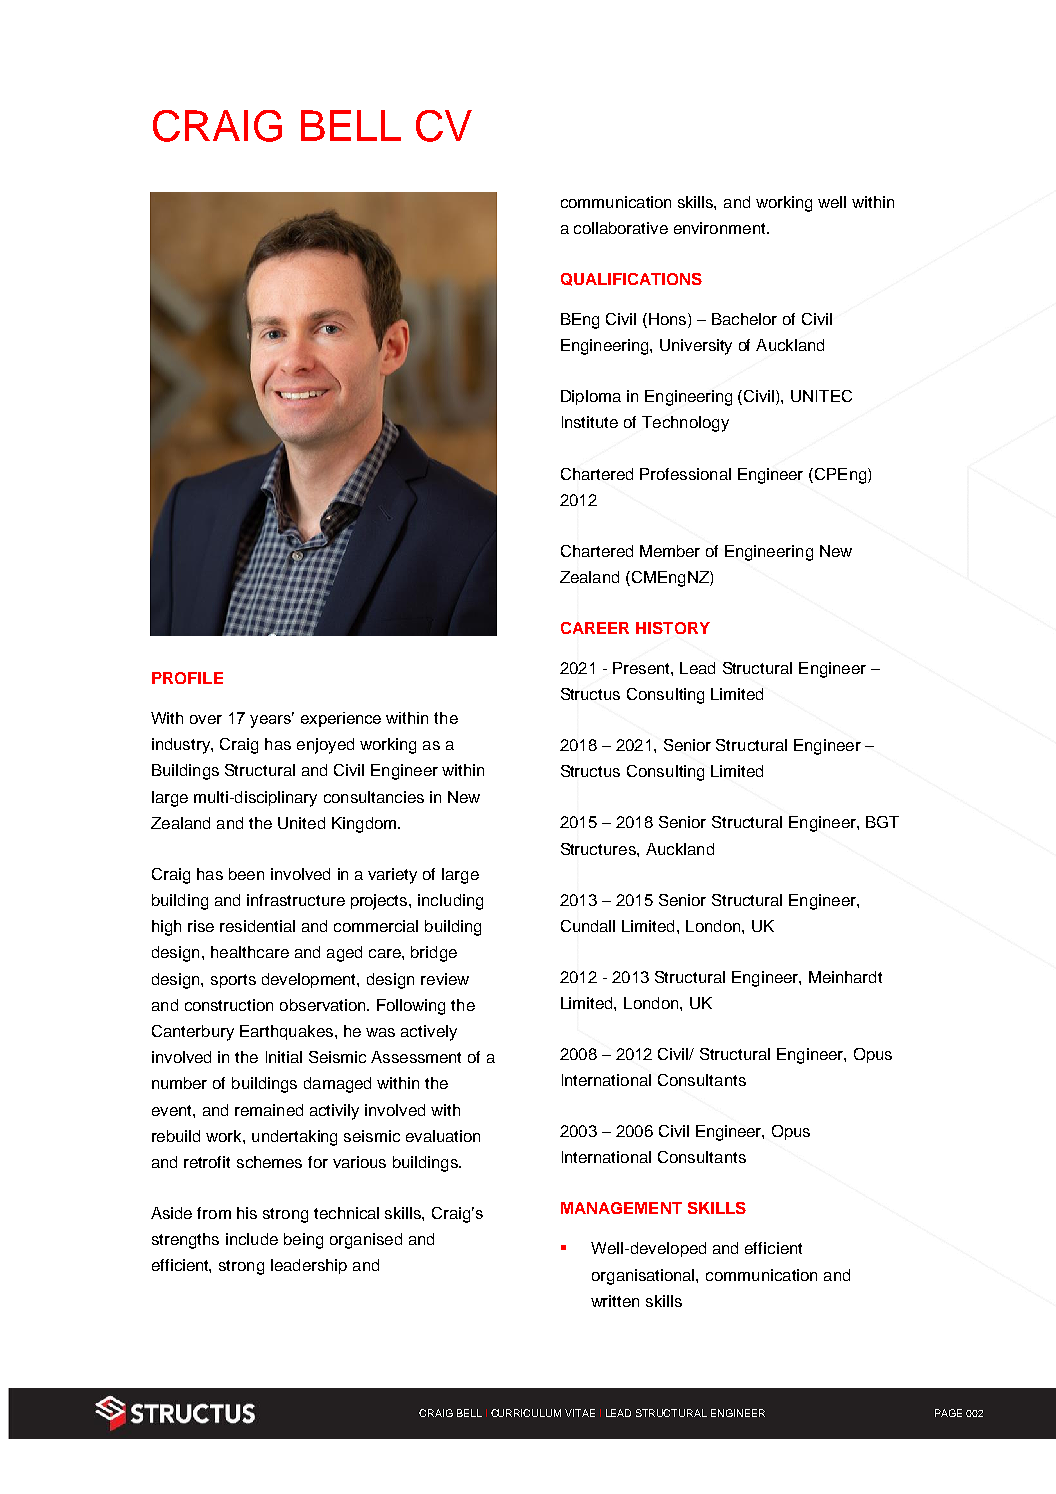 The image size is (1056, 1494). I want to click on United, so click(301, 823).
